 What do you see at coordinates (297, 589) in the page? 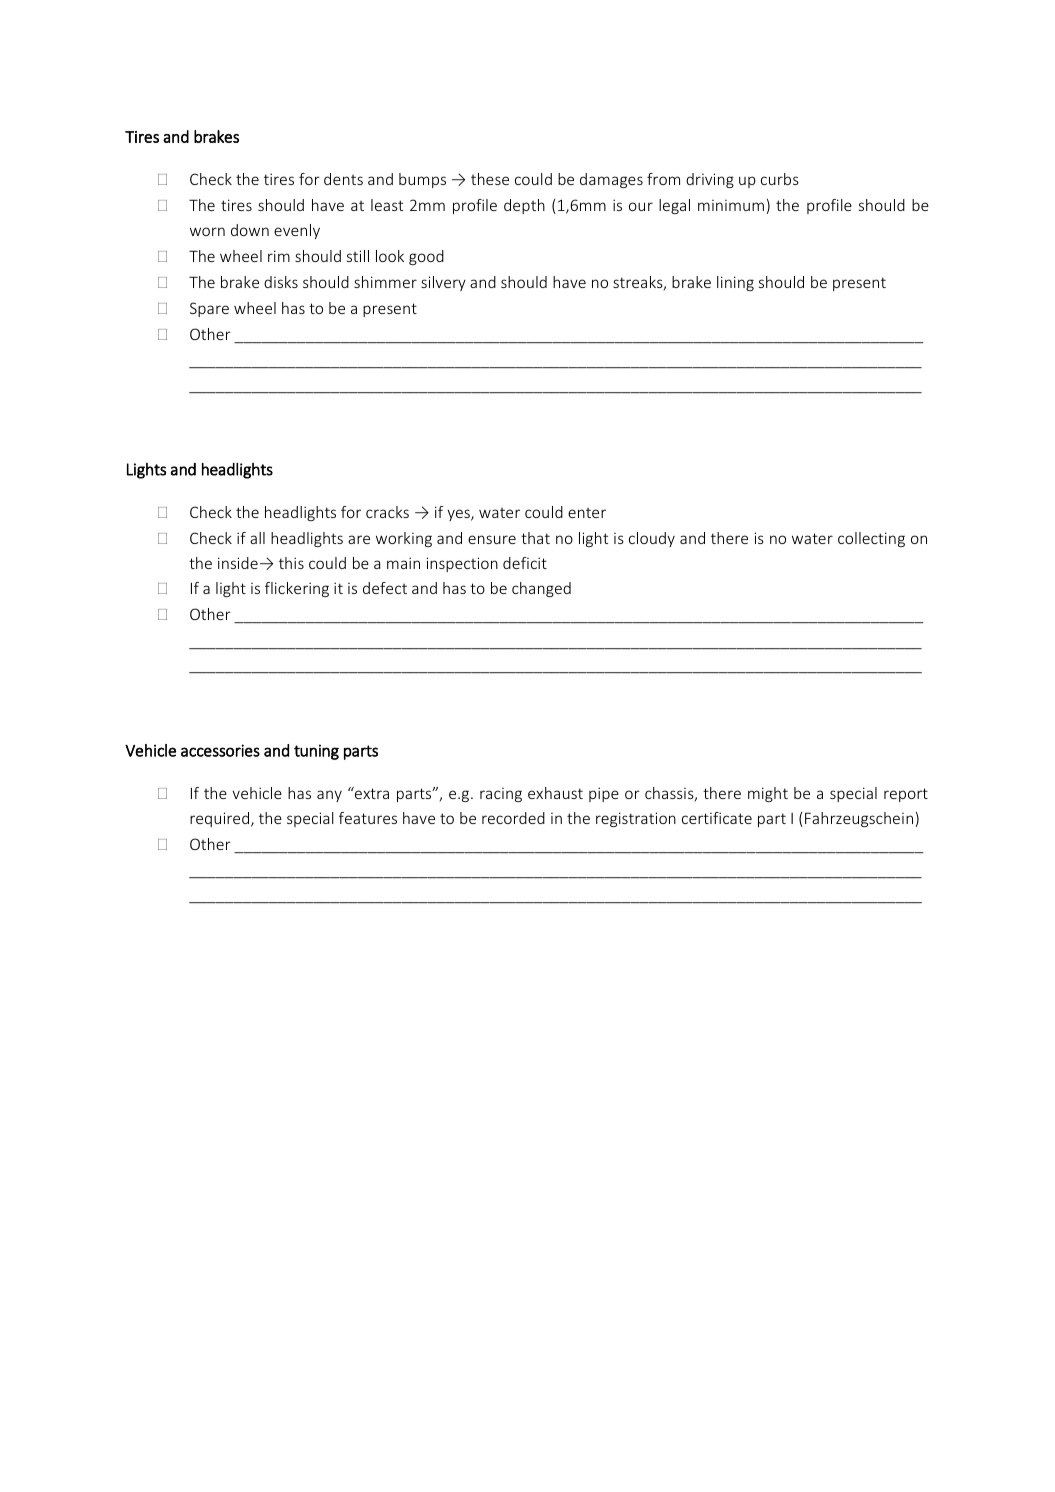
I see `flickering` at bounding box center [297, 589].
